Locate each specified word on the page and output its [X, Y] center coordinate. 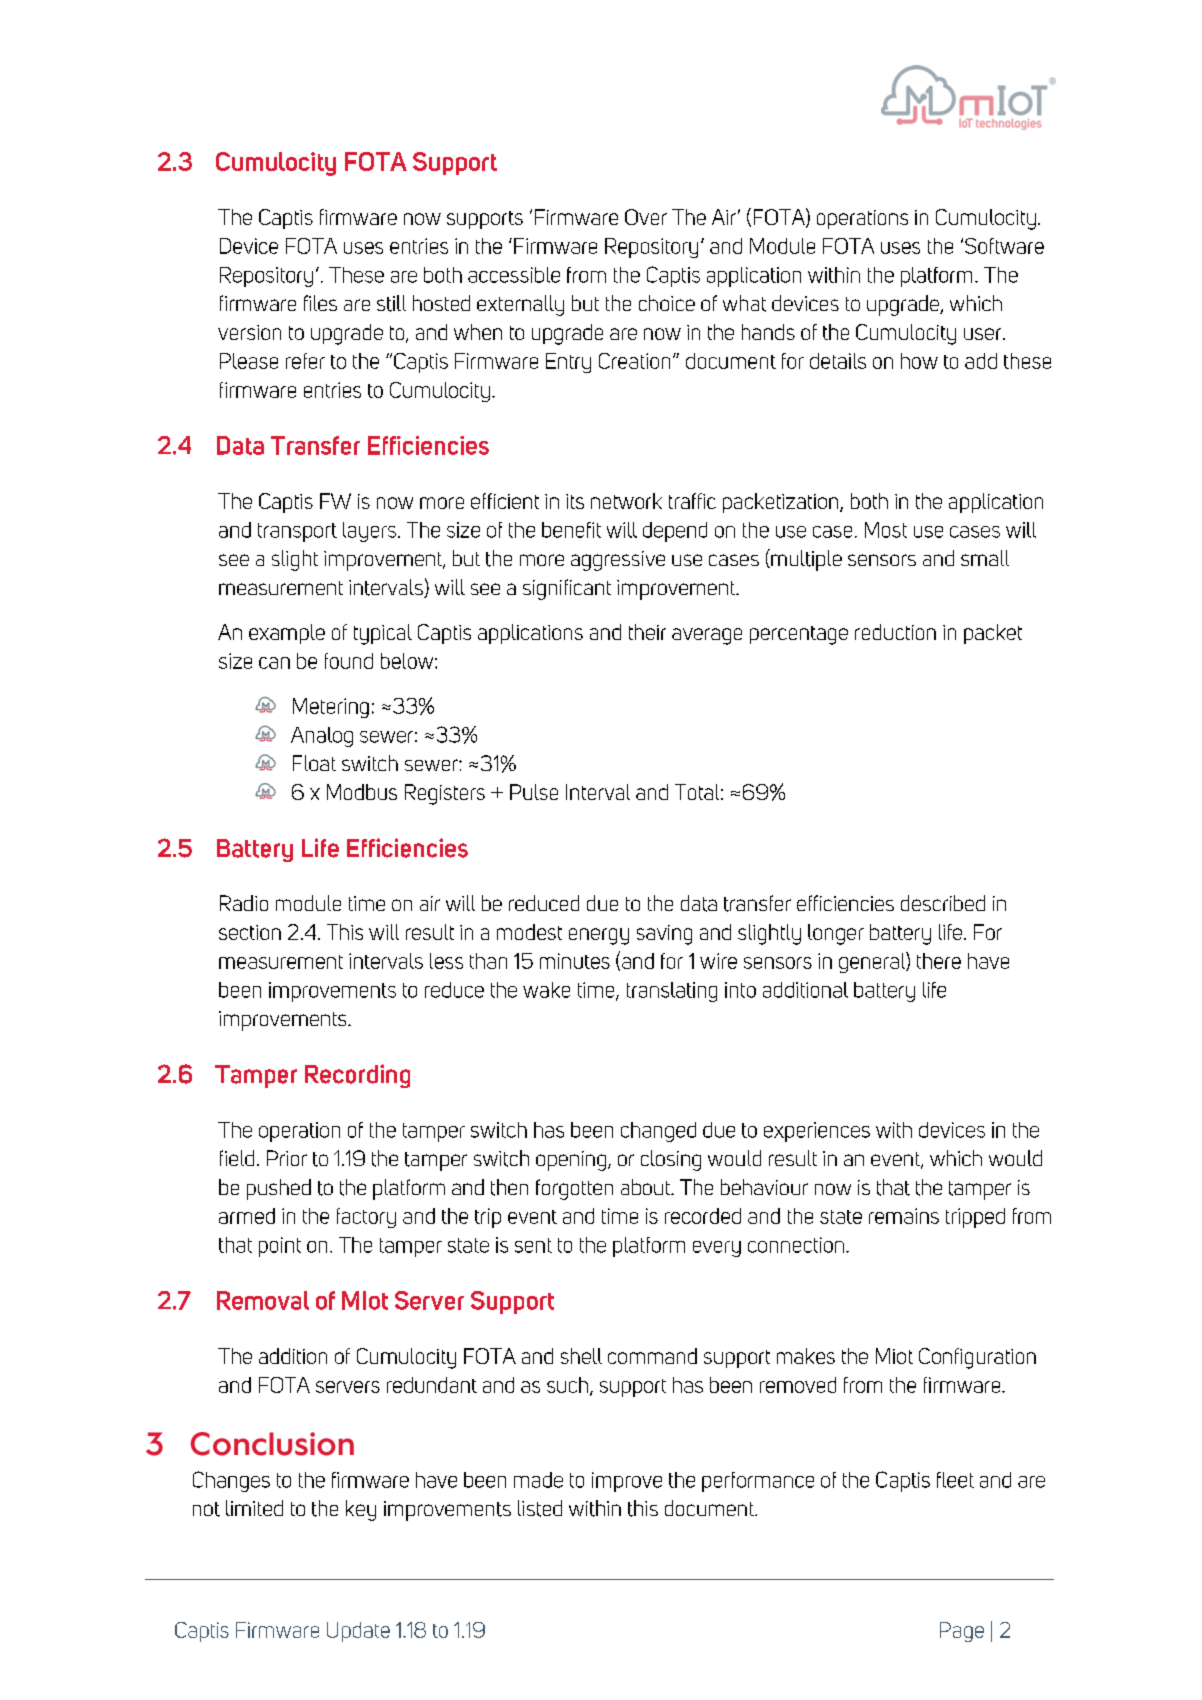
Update [358, 1632]
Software [1004, 246]
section [250, 932]
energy [599, 936]
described [943, 903]
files [320, 303]
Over [646, 217]
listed [540, 1508]
